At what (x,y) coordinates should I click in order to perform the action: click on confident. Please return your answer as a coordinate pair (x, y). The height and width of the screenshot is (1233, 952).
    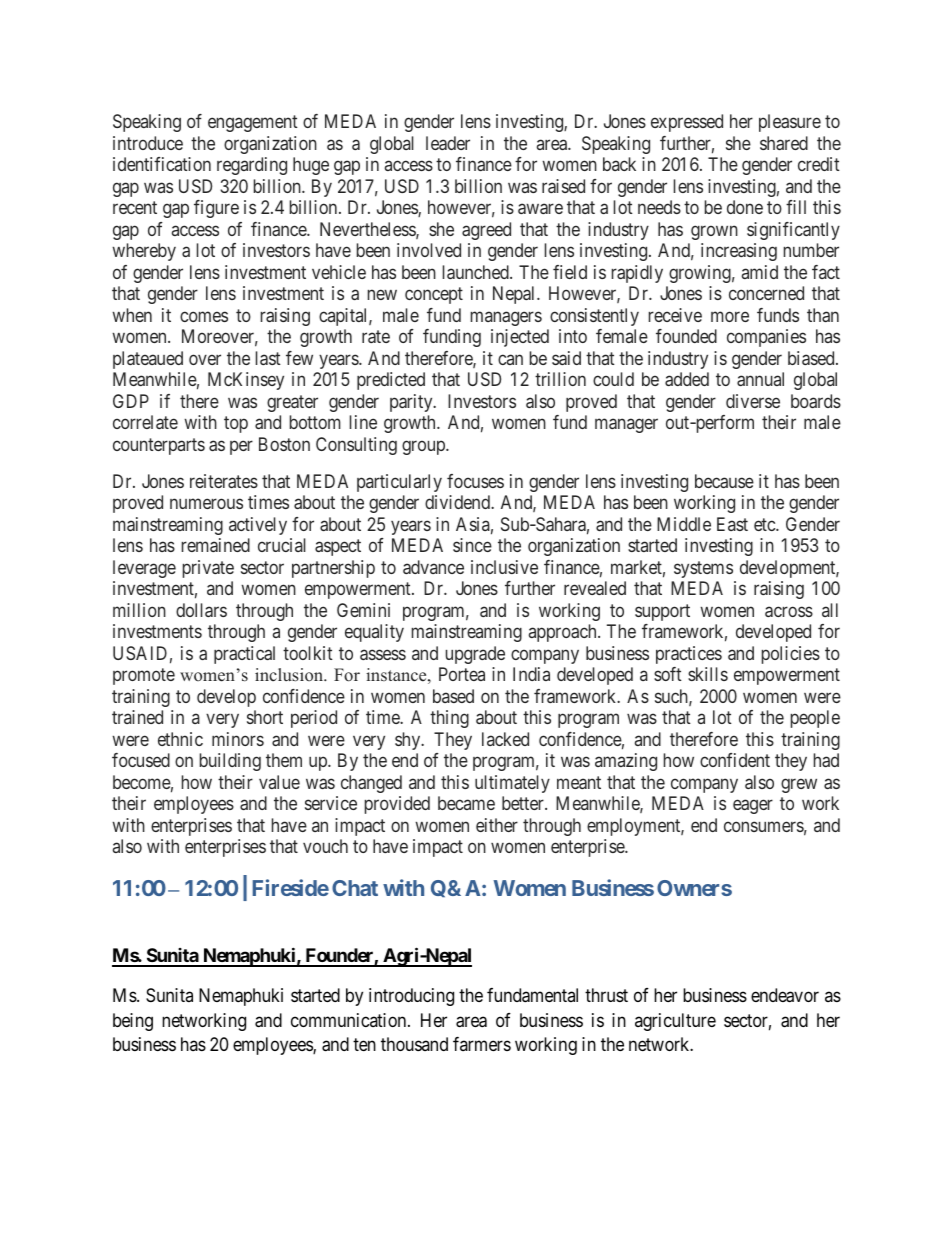
    Looking at the image, I should click on (735, 760).
